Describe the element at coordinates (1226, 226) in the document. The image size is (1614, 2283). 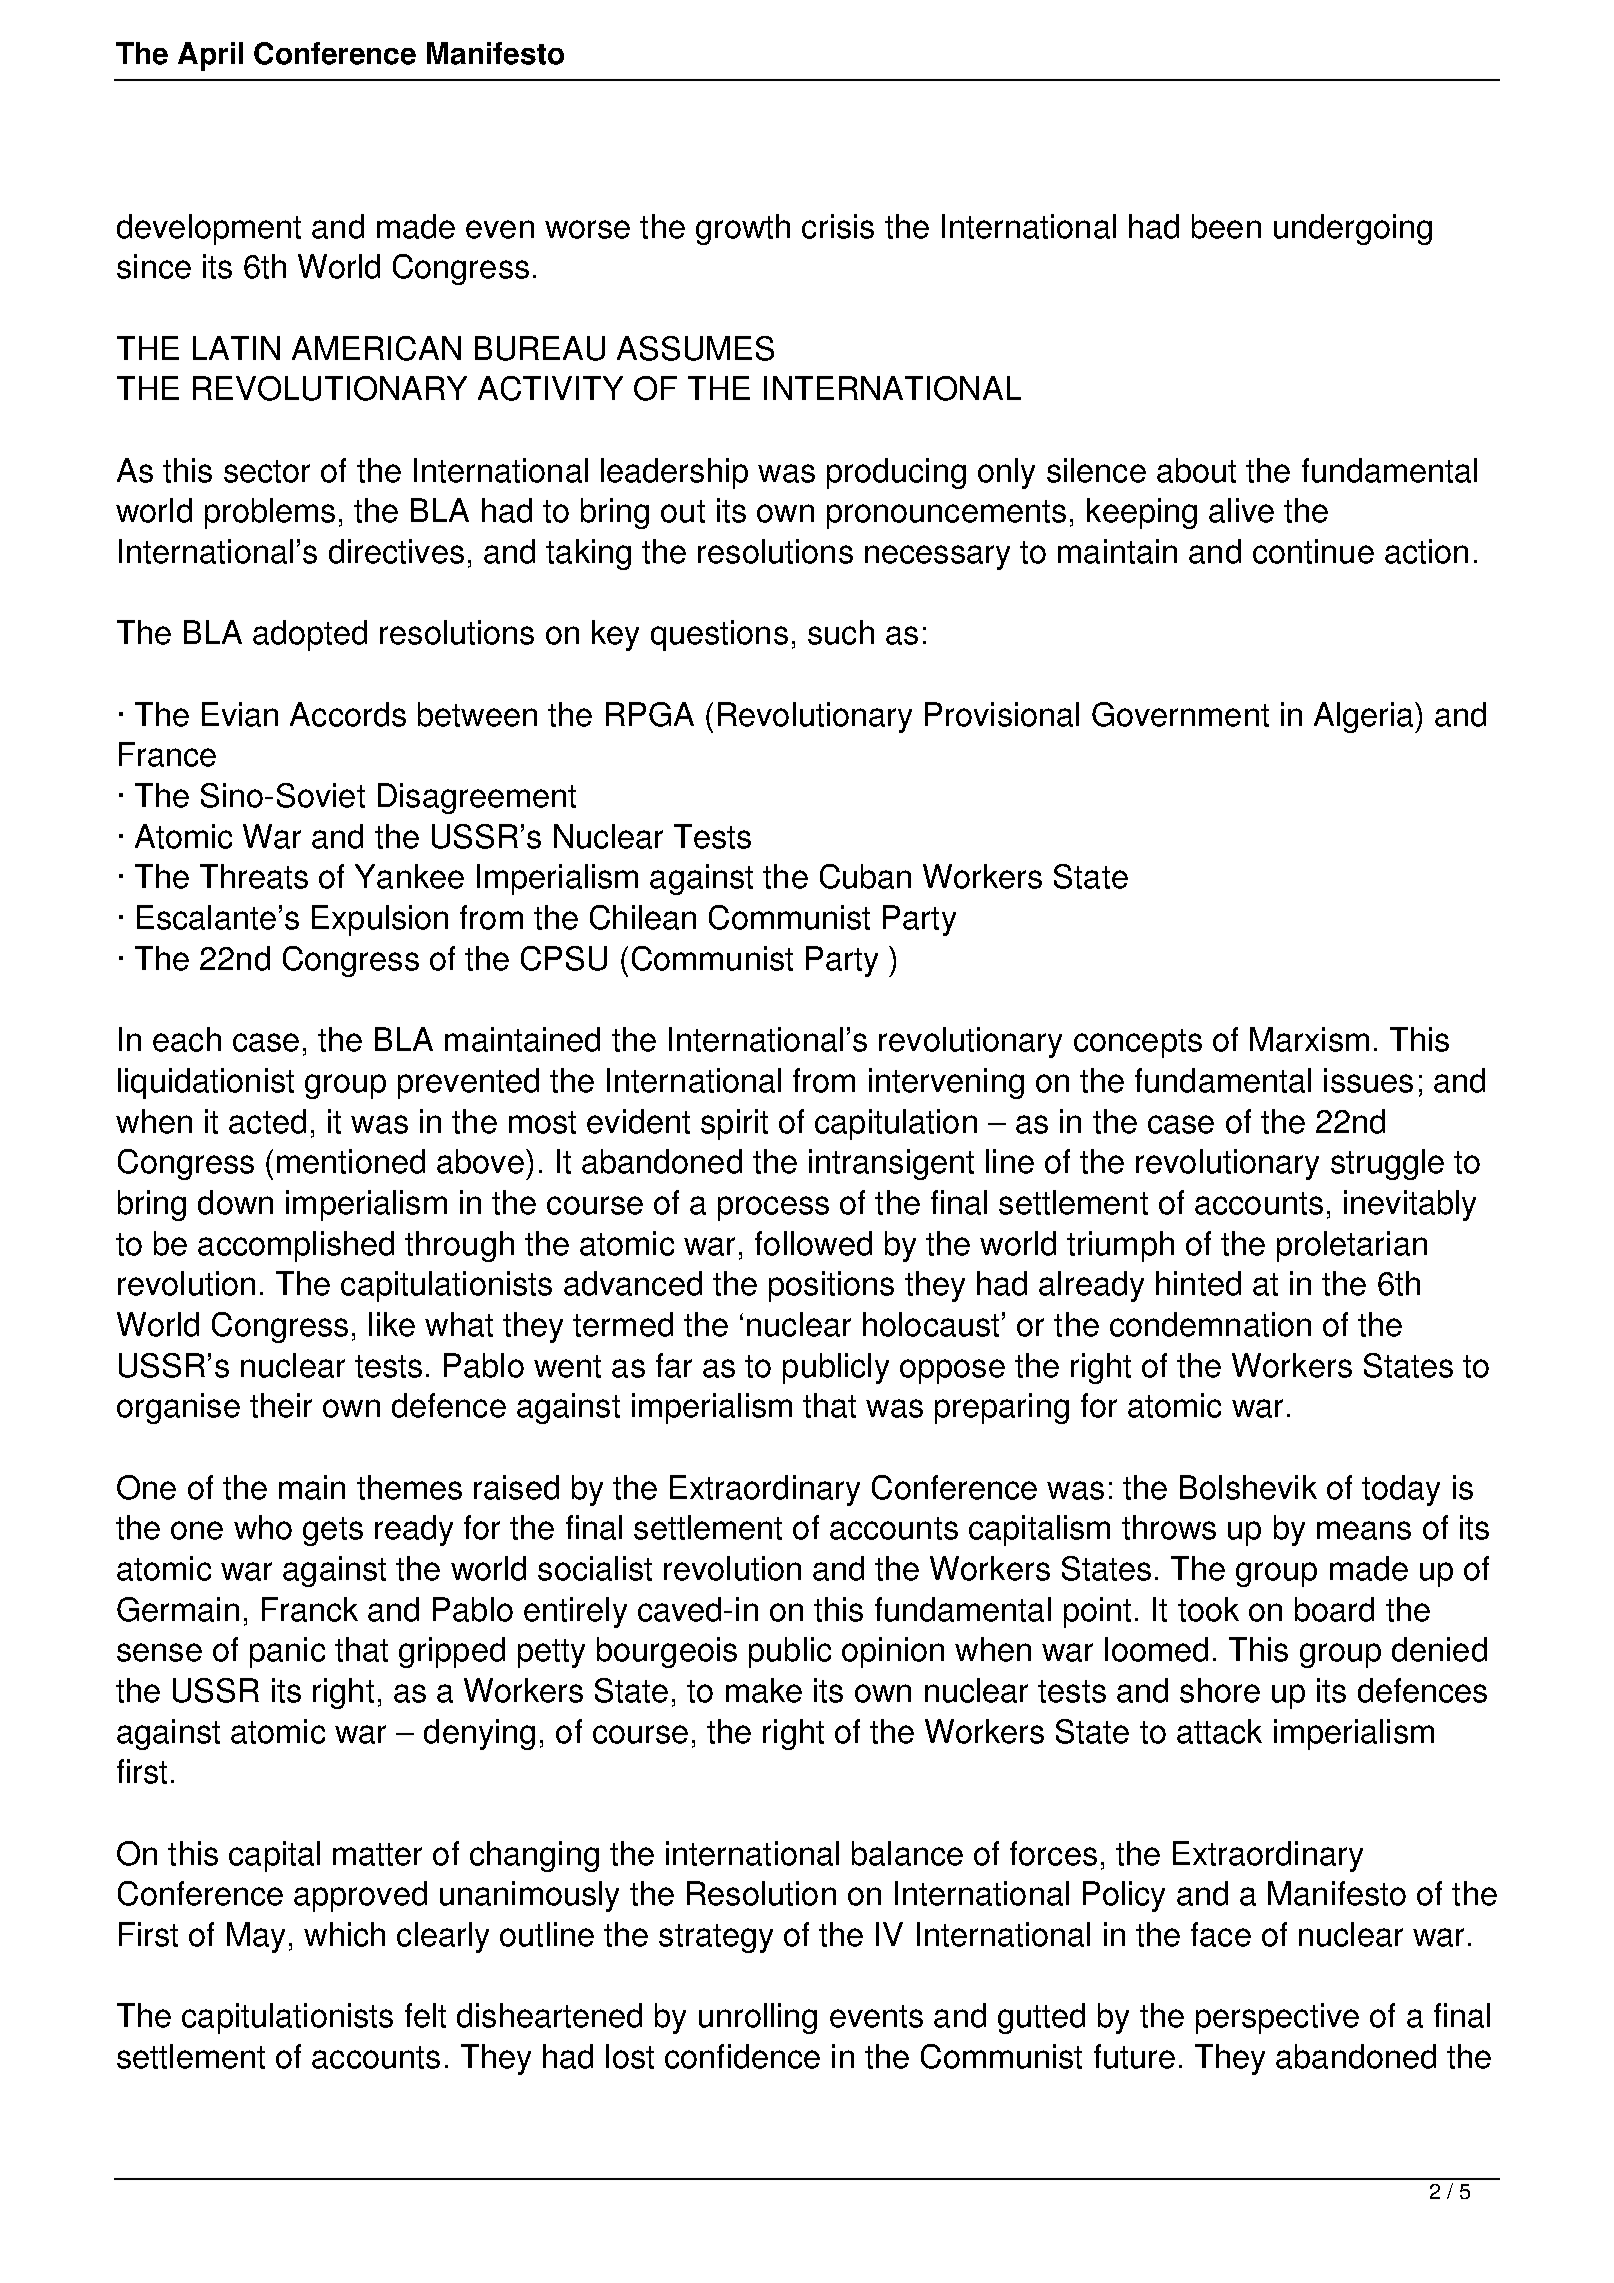
I see `been` at that location.
